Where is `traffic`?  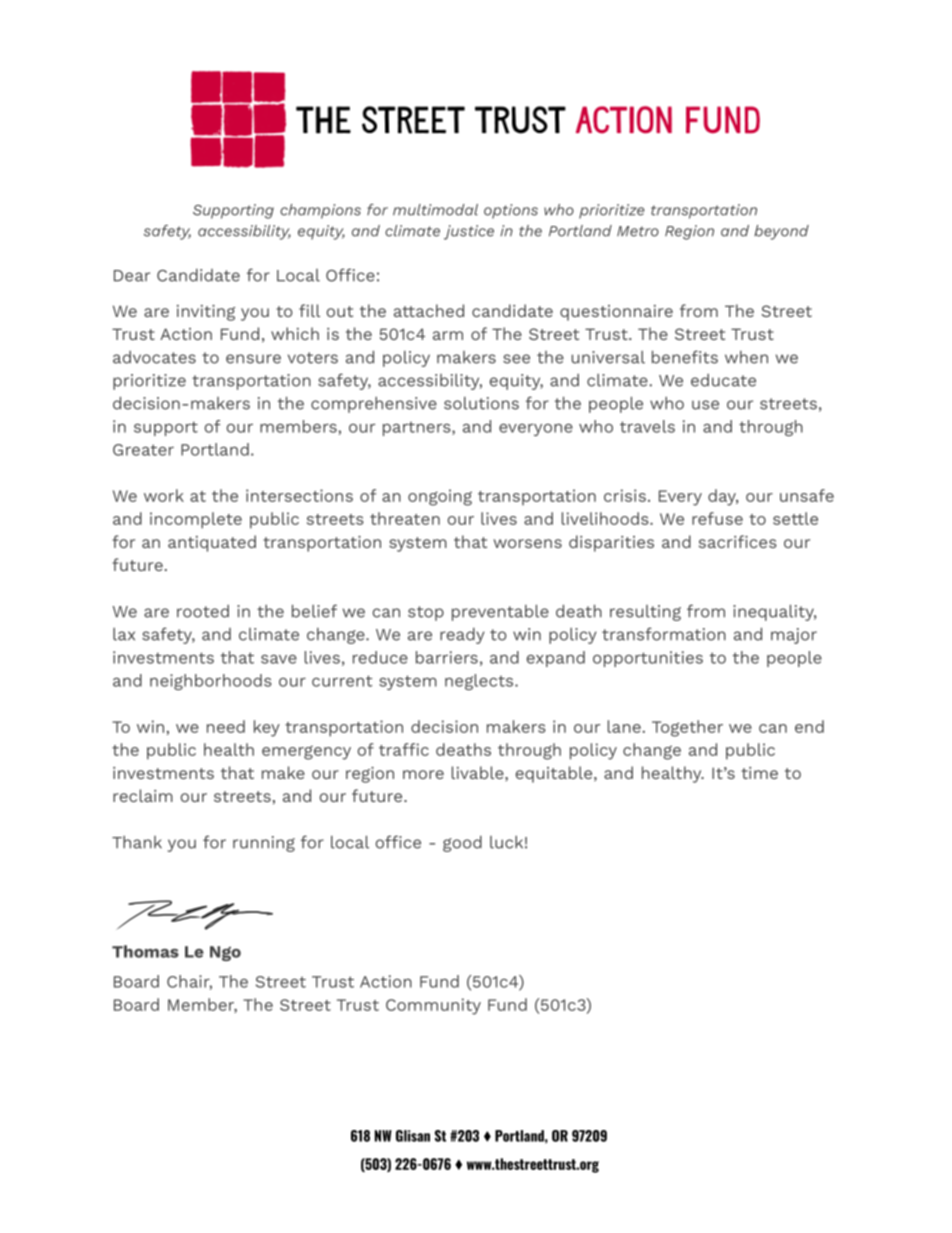
traffic is located at coordinates (404, 749).
